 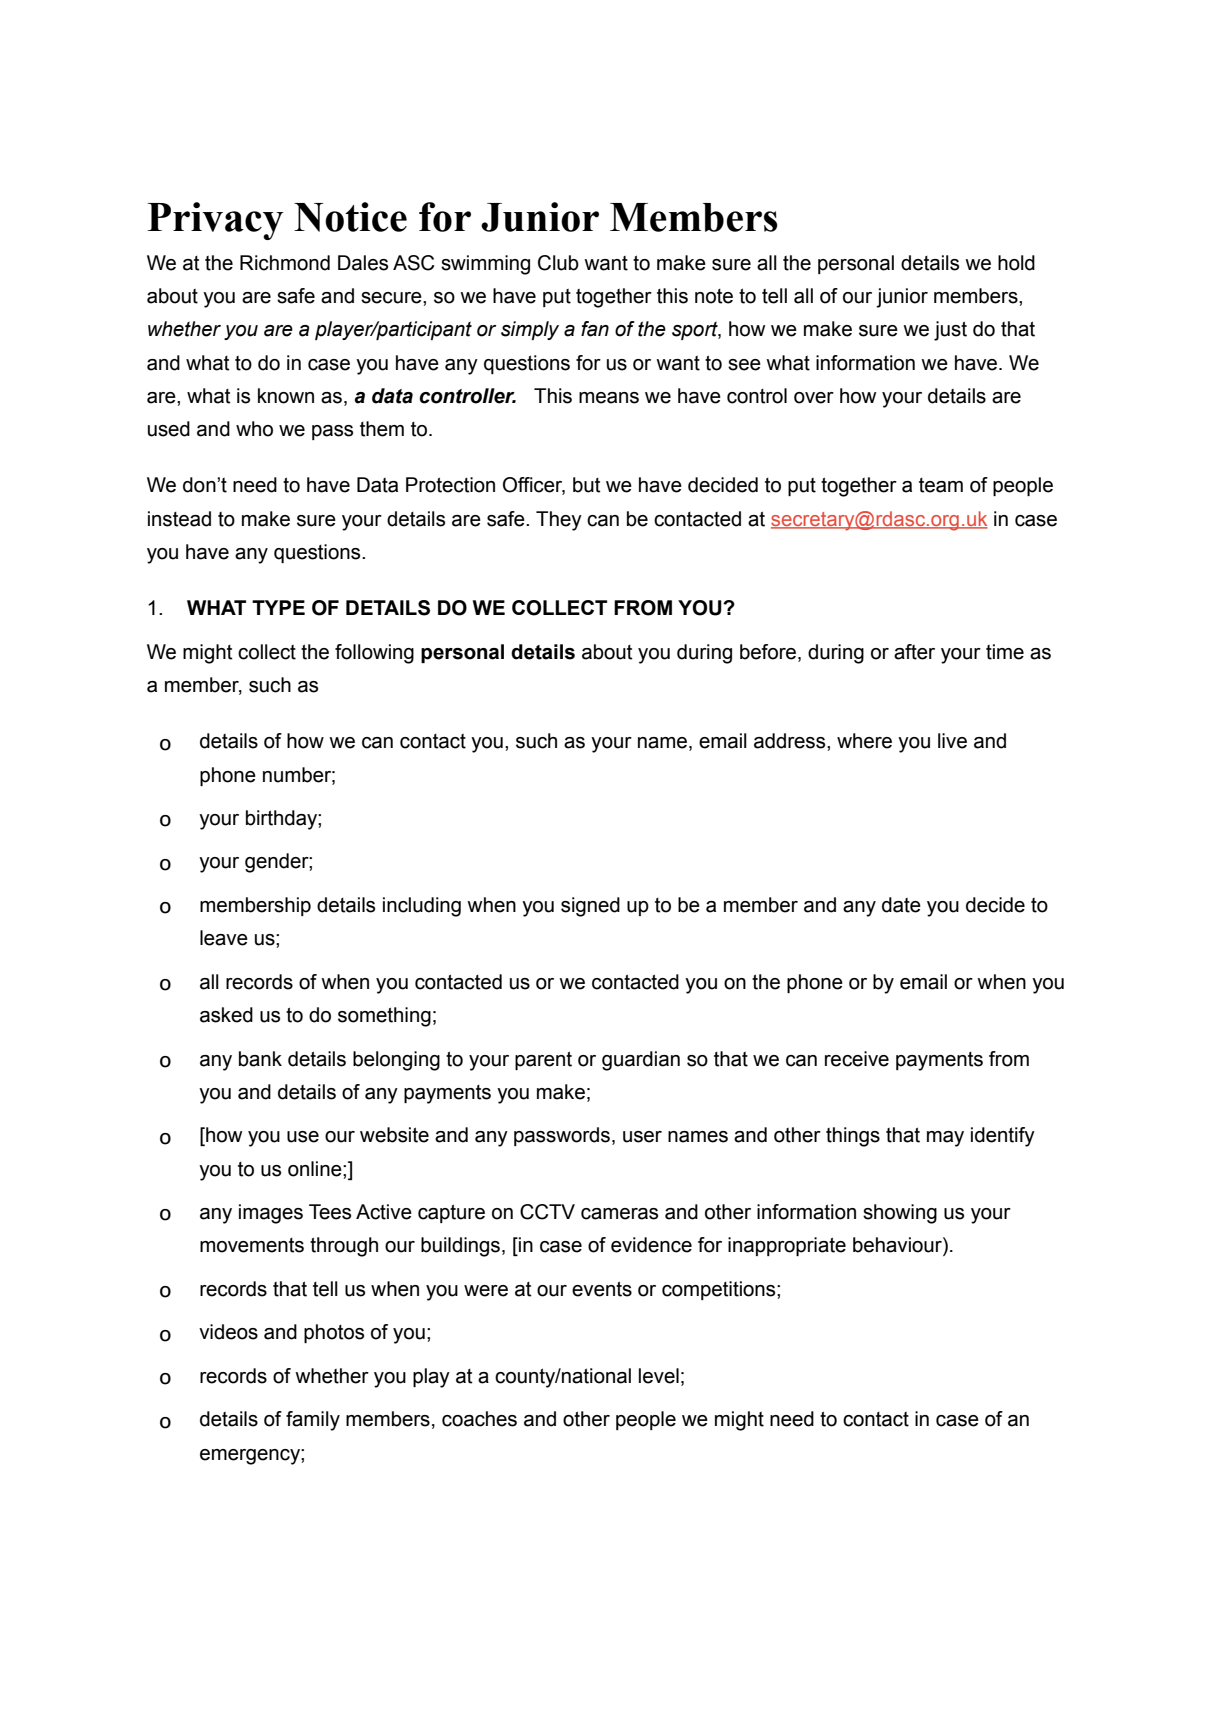 What do you see at coordinates (1016, 263) in the image?
I see `hold` at bounding box center [1016, 263].
